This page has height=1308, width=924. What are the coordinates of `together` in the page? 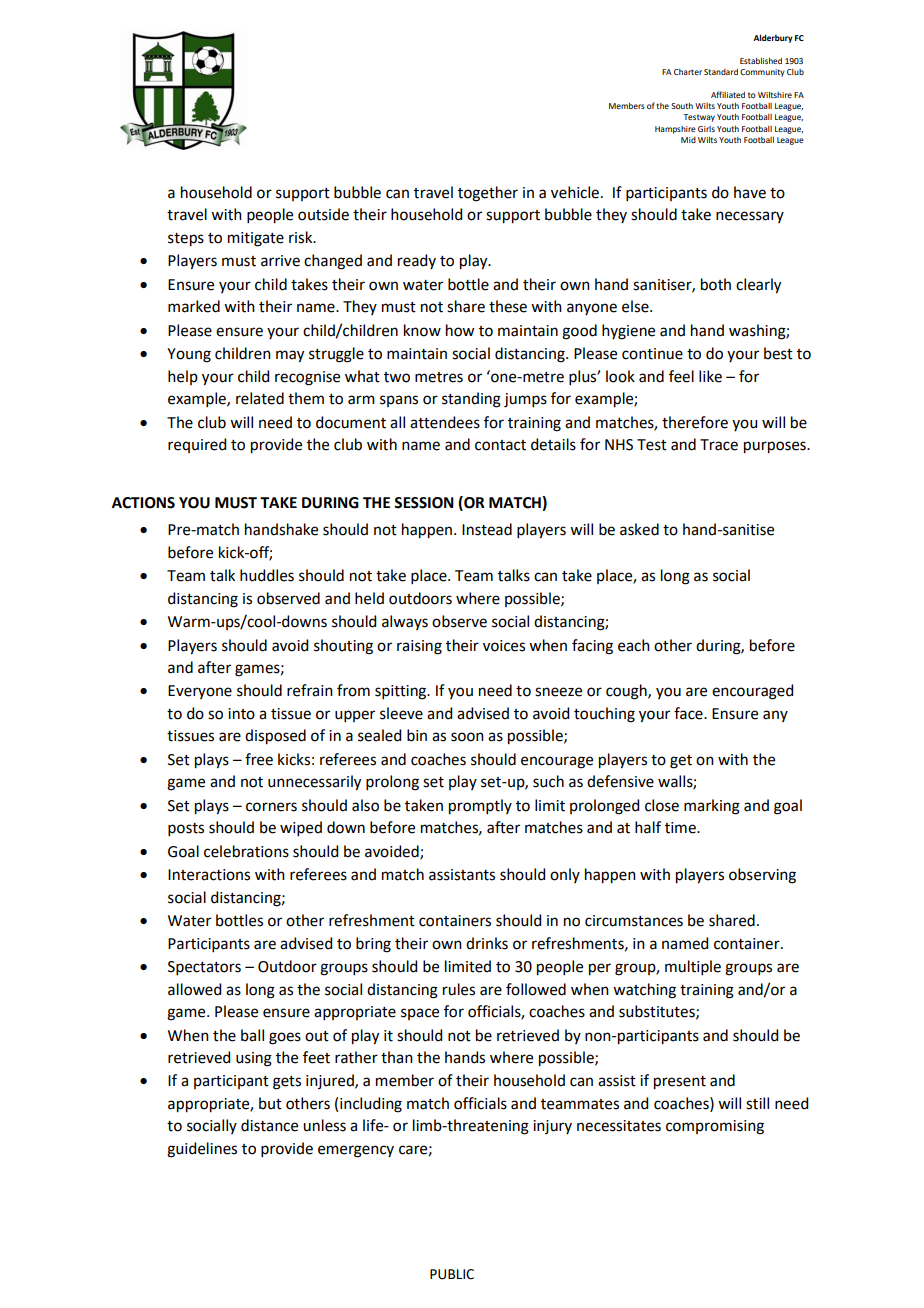 It's located at (488, 194).
